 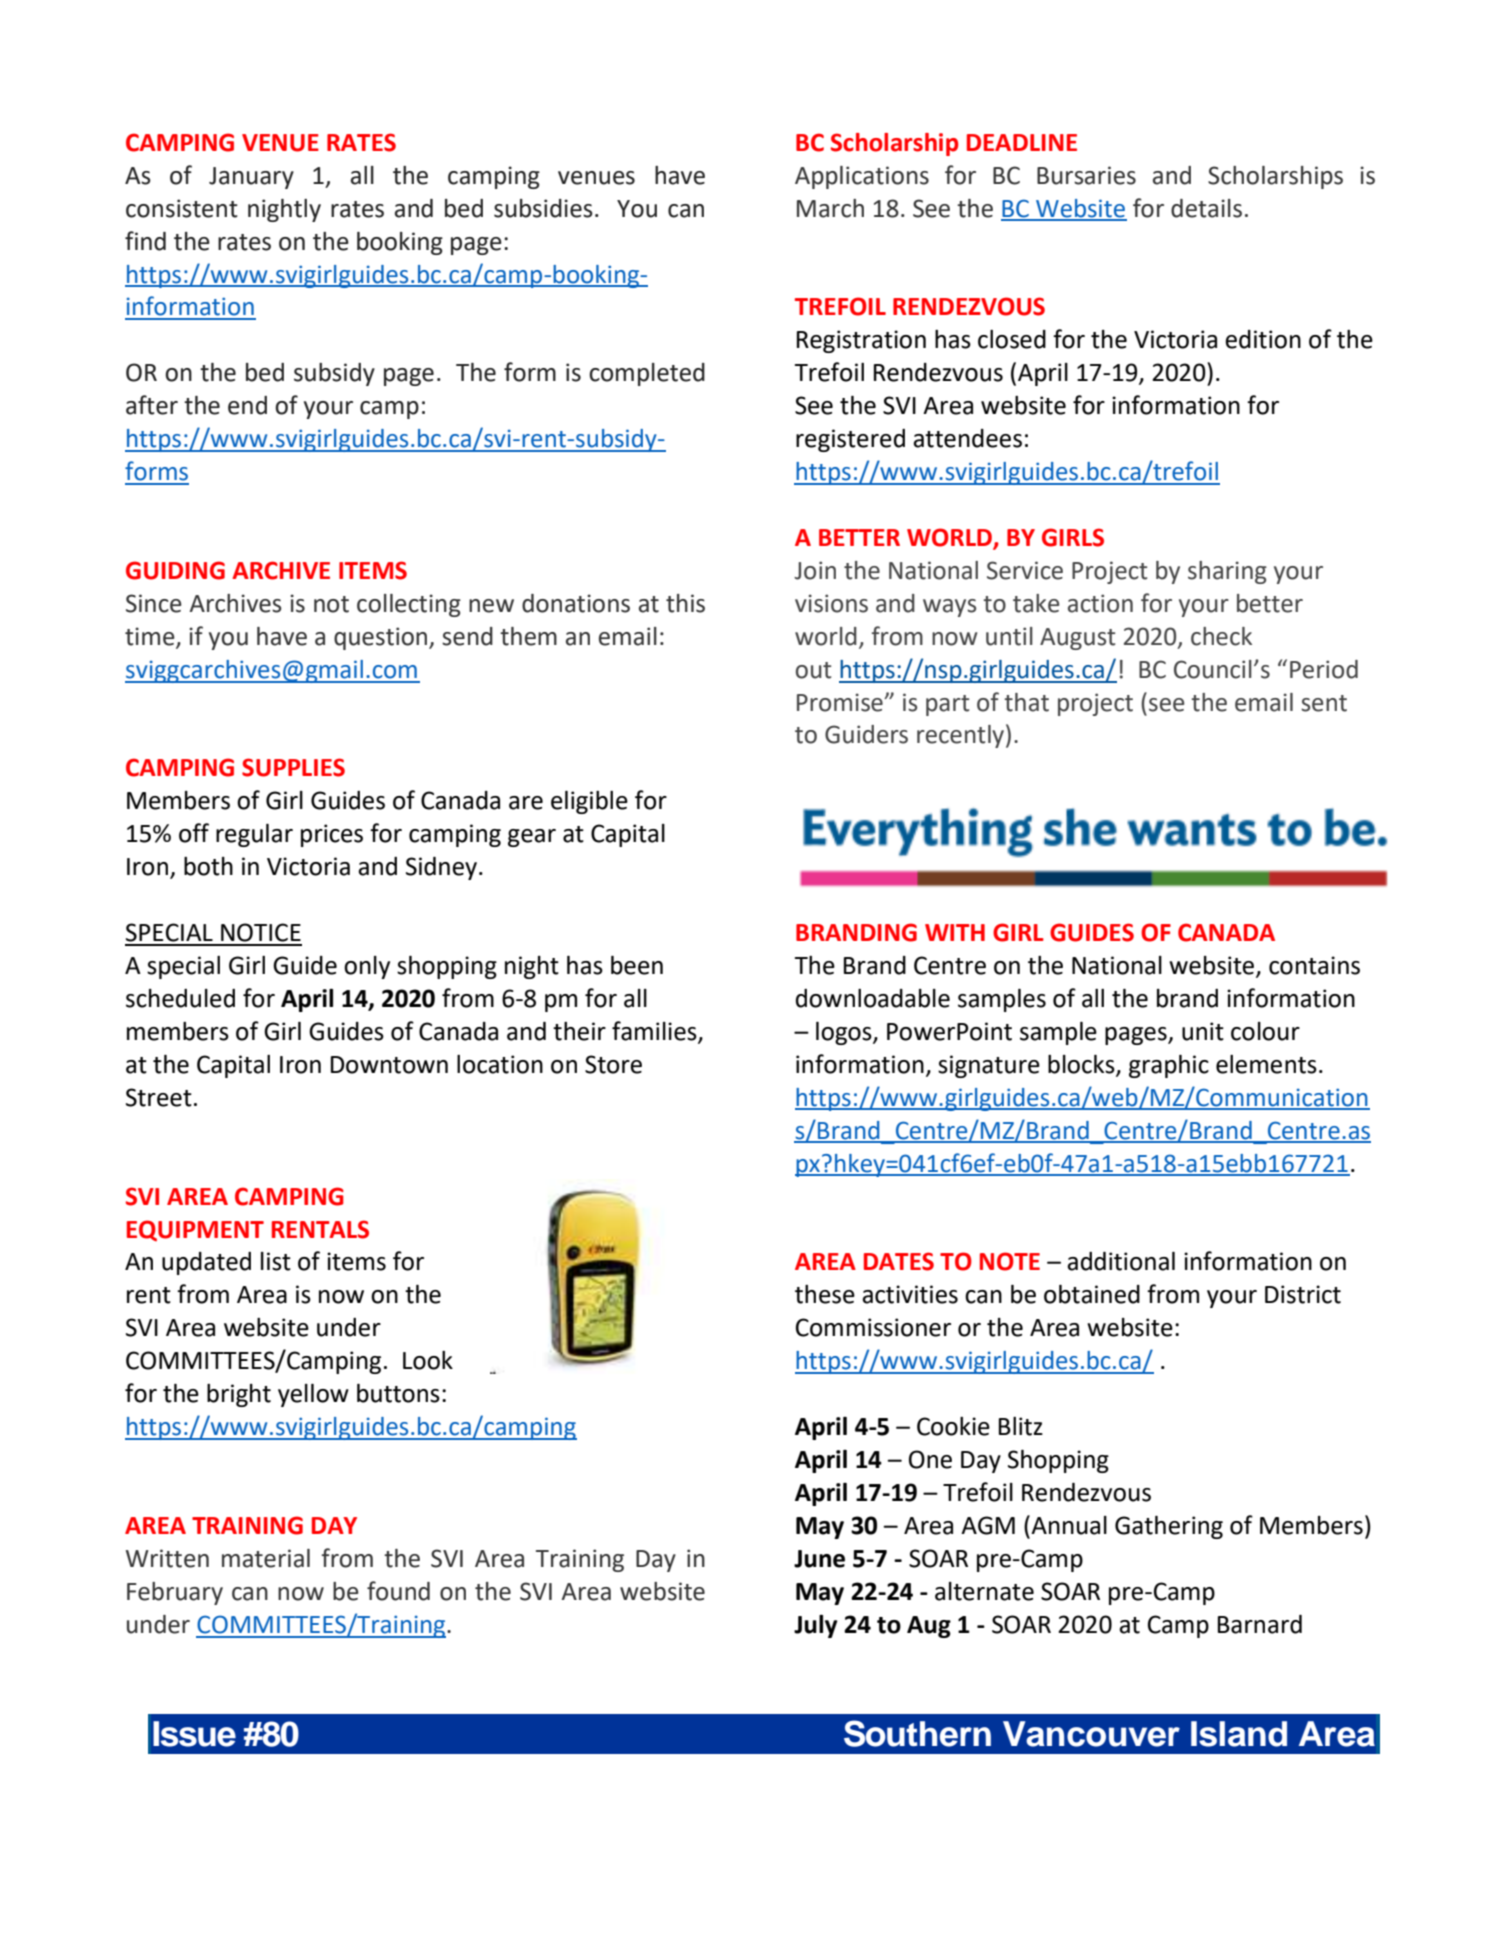 I want to click on check, so click(x=1221, y=636).
